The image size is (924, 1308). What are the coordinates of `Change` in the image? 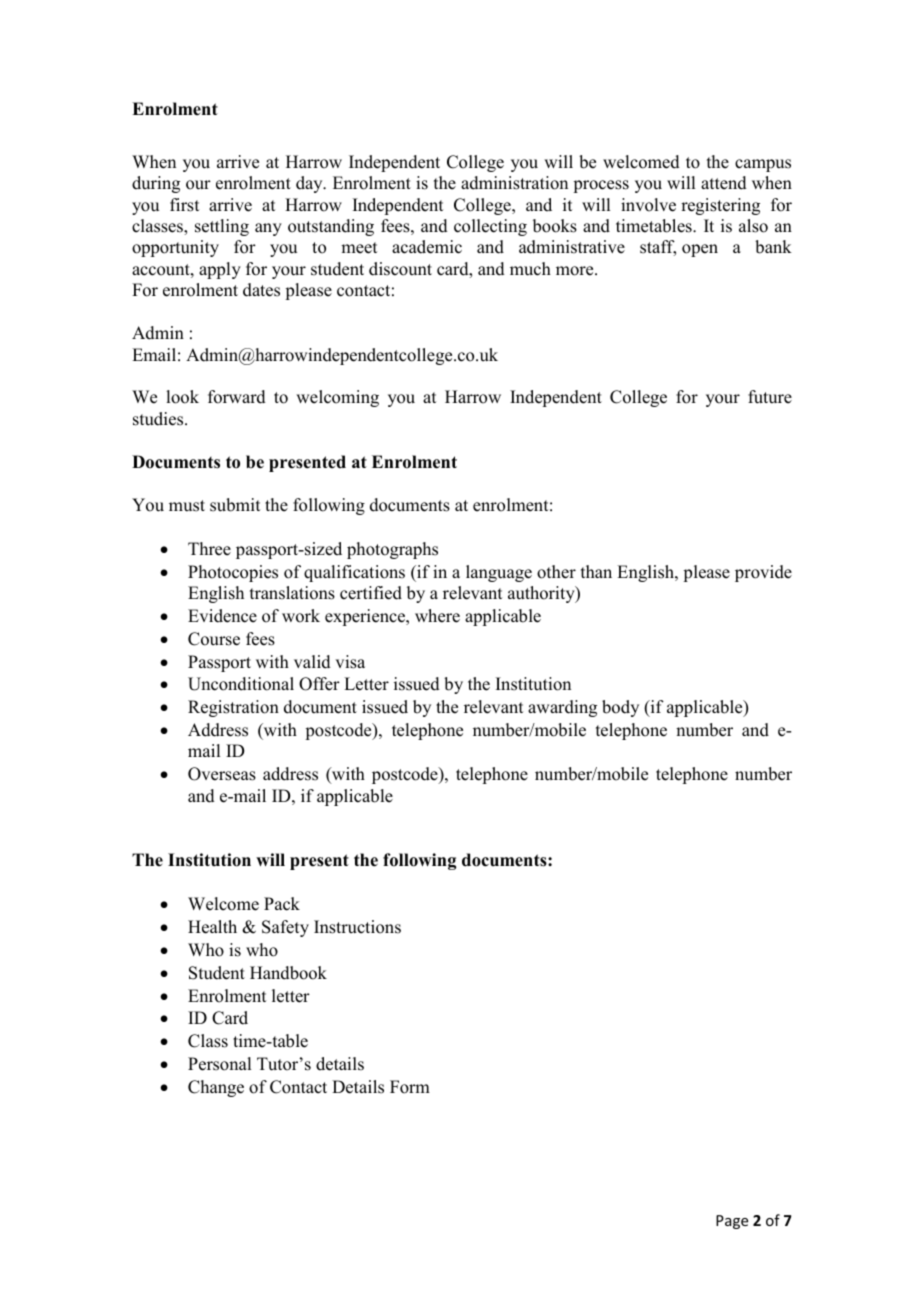 It's located at (216, 1088).
